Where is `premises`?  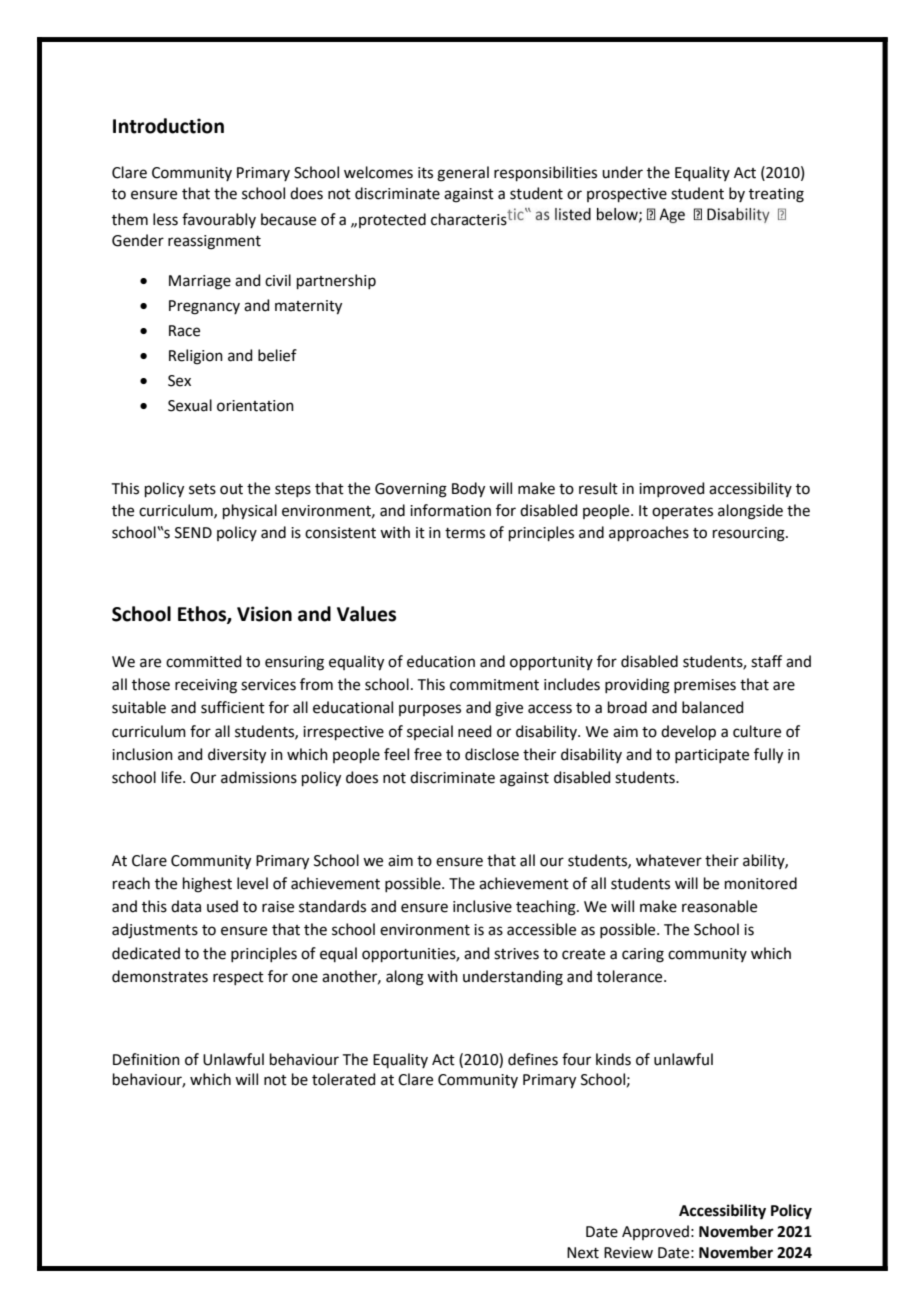 premises is located at coordinates (705, 686).
